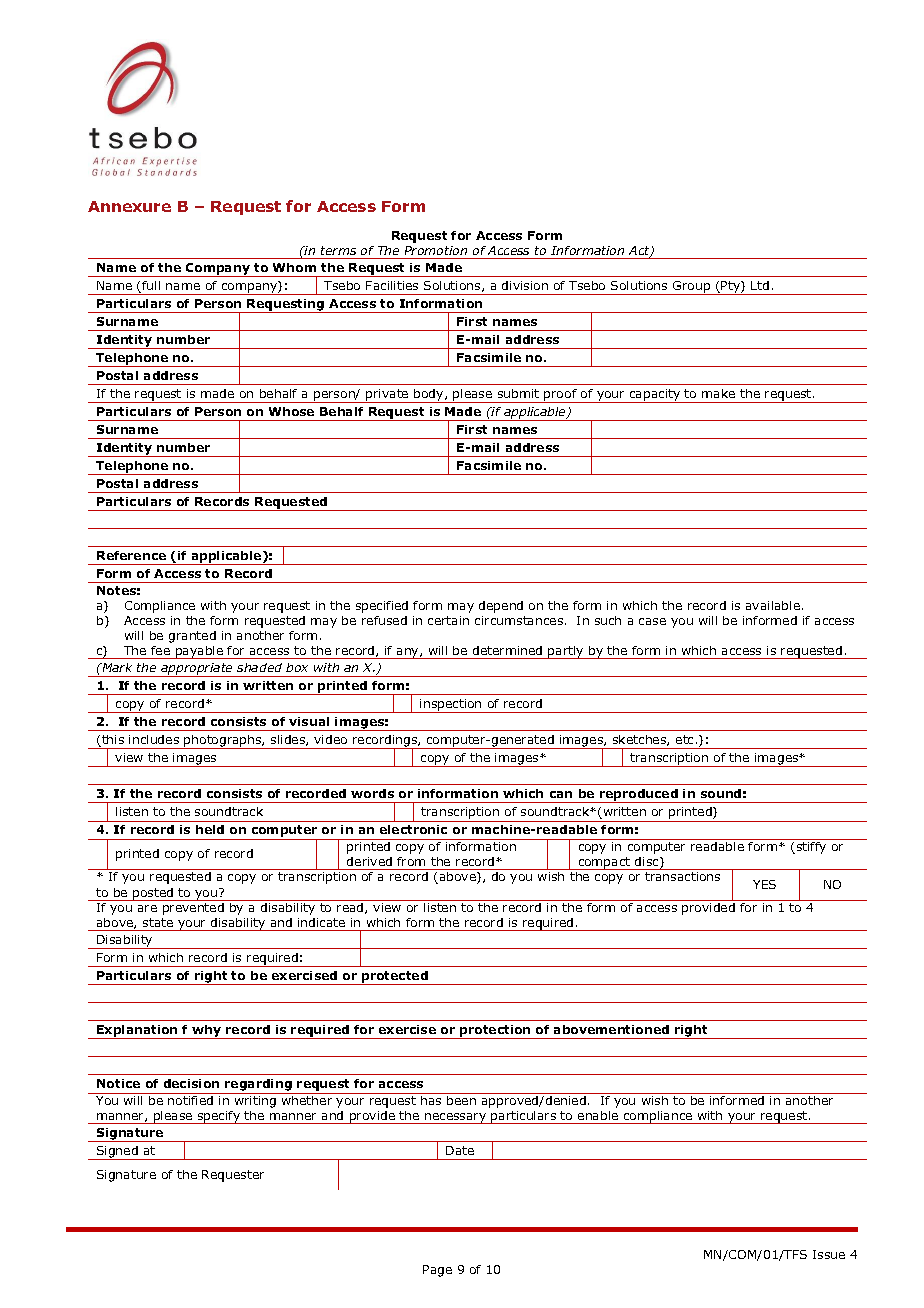  What do you see at coordinates (413, 829) in the screenshot?
I see `electronic` at bounding box center [413, 829].
